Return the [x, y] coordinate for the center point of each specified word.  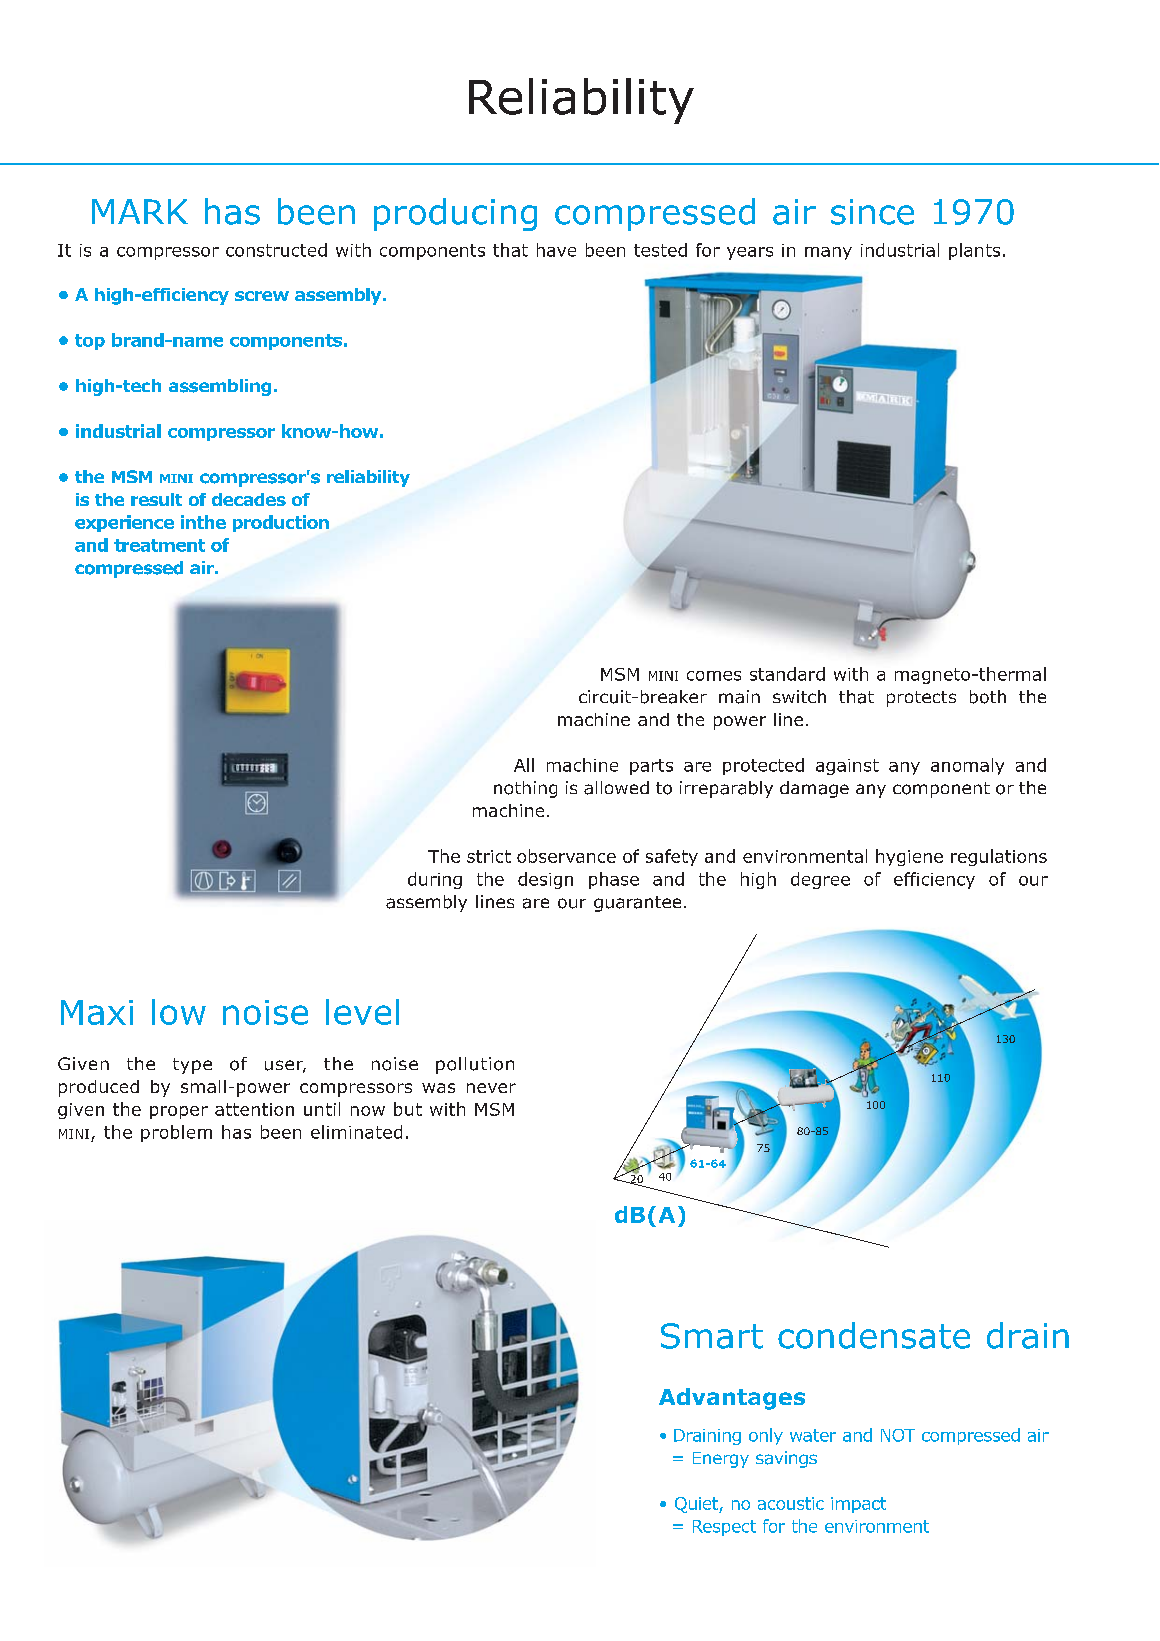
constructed [276, 250]
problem [176, 1133]
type [192, 1066]
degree [820, 880]
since [872, 212]
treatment [159, 545]
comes [714, 676]
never [491, 1088]
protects [921, 699]
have [556, 250]
